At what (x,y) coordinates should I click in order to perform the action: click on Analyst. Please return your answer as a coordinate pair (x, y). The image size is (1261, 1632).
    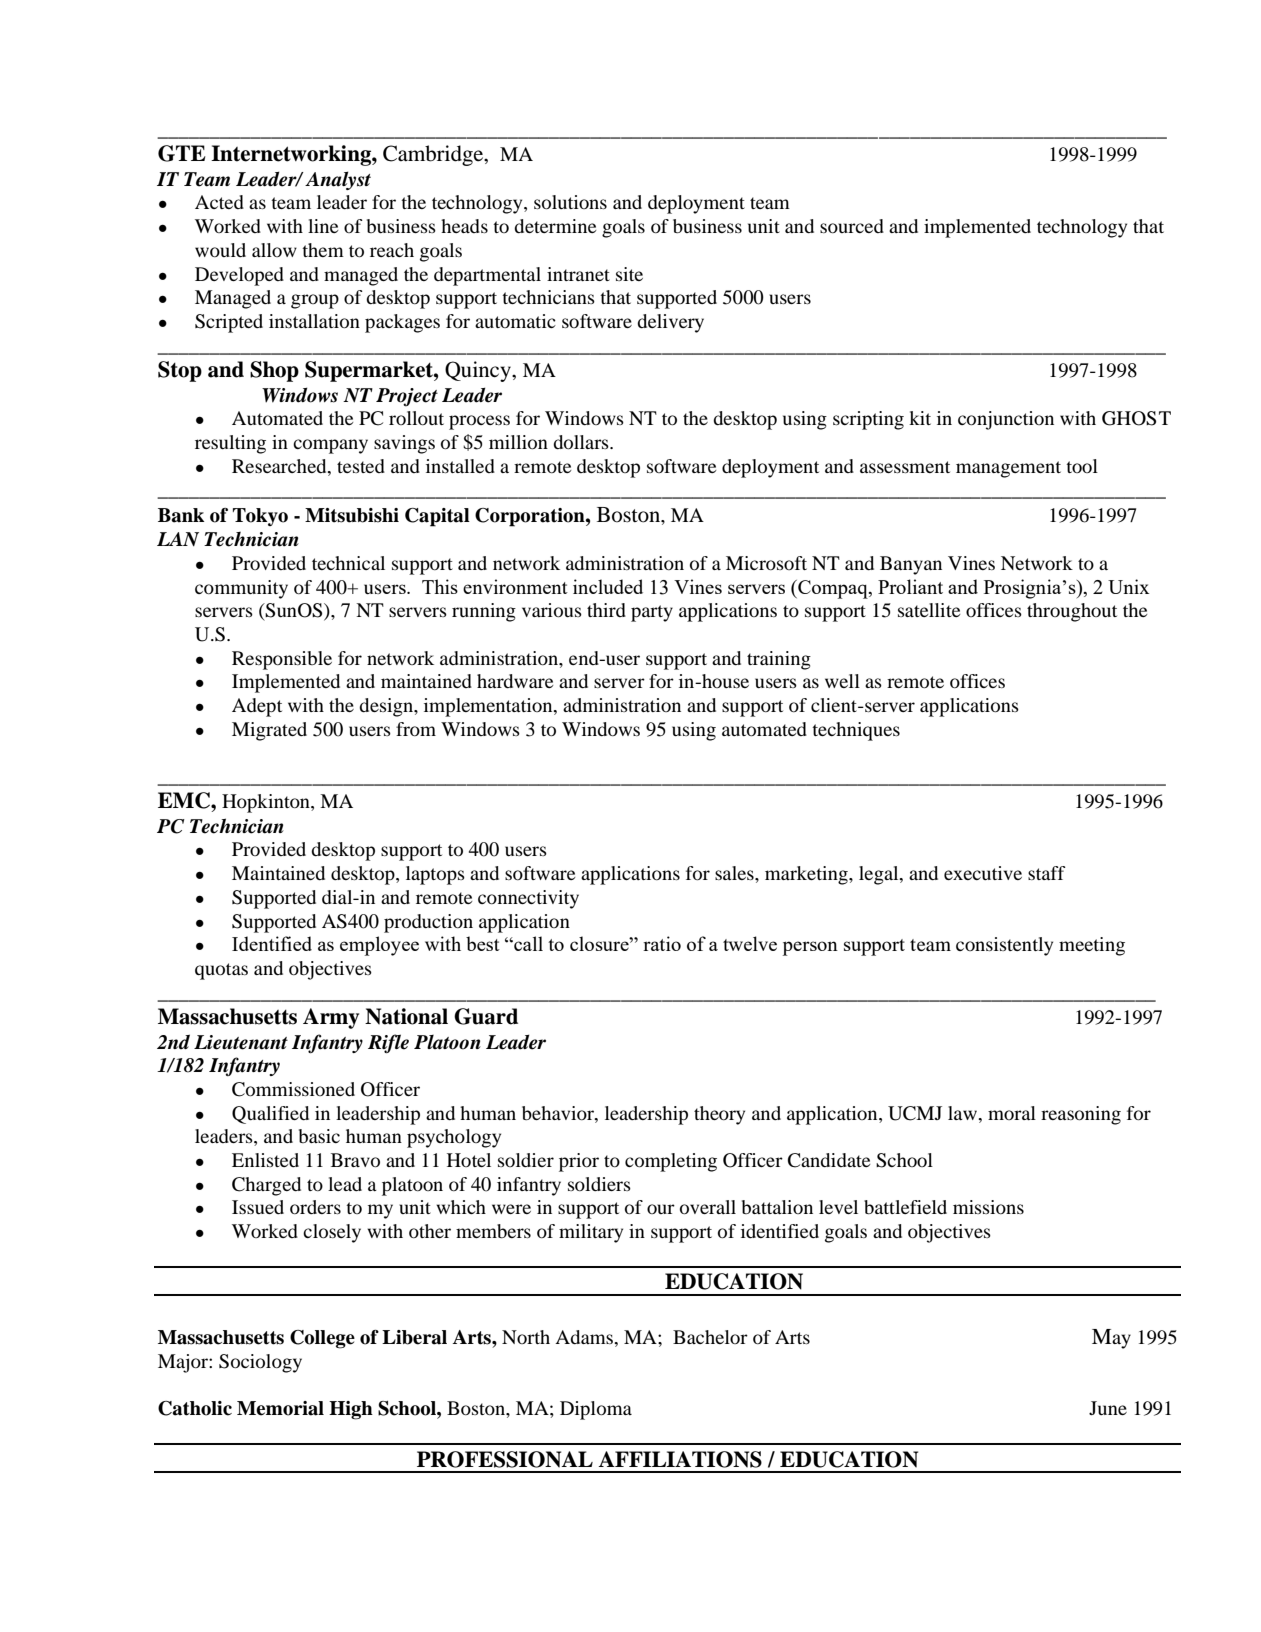
    Looking at the image, I should click on (338, 180).
